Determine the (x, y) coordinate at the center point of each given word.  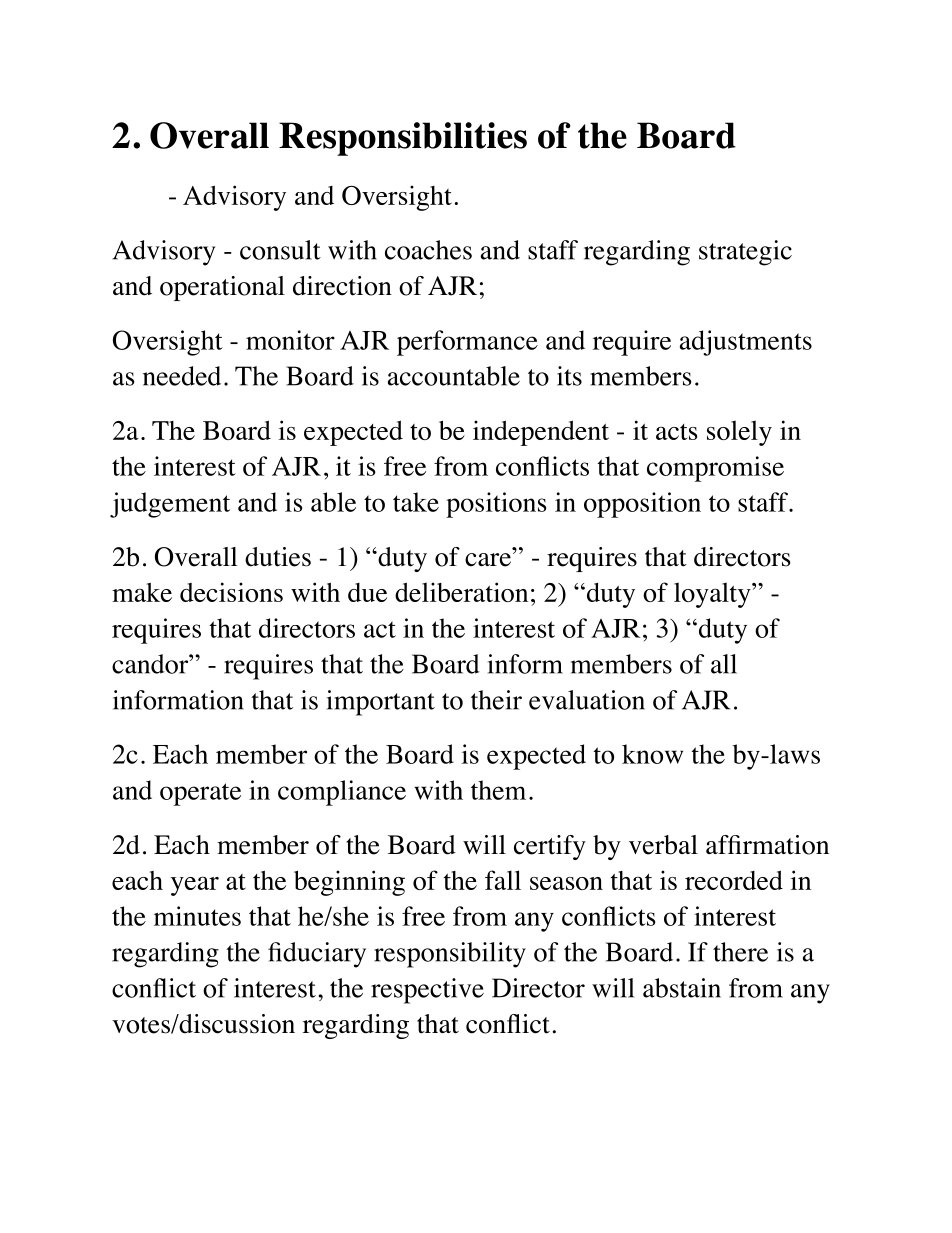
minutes (197, 916)
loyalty (713, 595)
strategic (745, 253)
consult (280, 250)
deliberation (461, 592)
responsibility (450, 955)
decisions (231, 592)
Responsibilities (403, 139)
